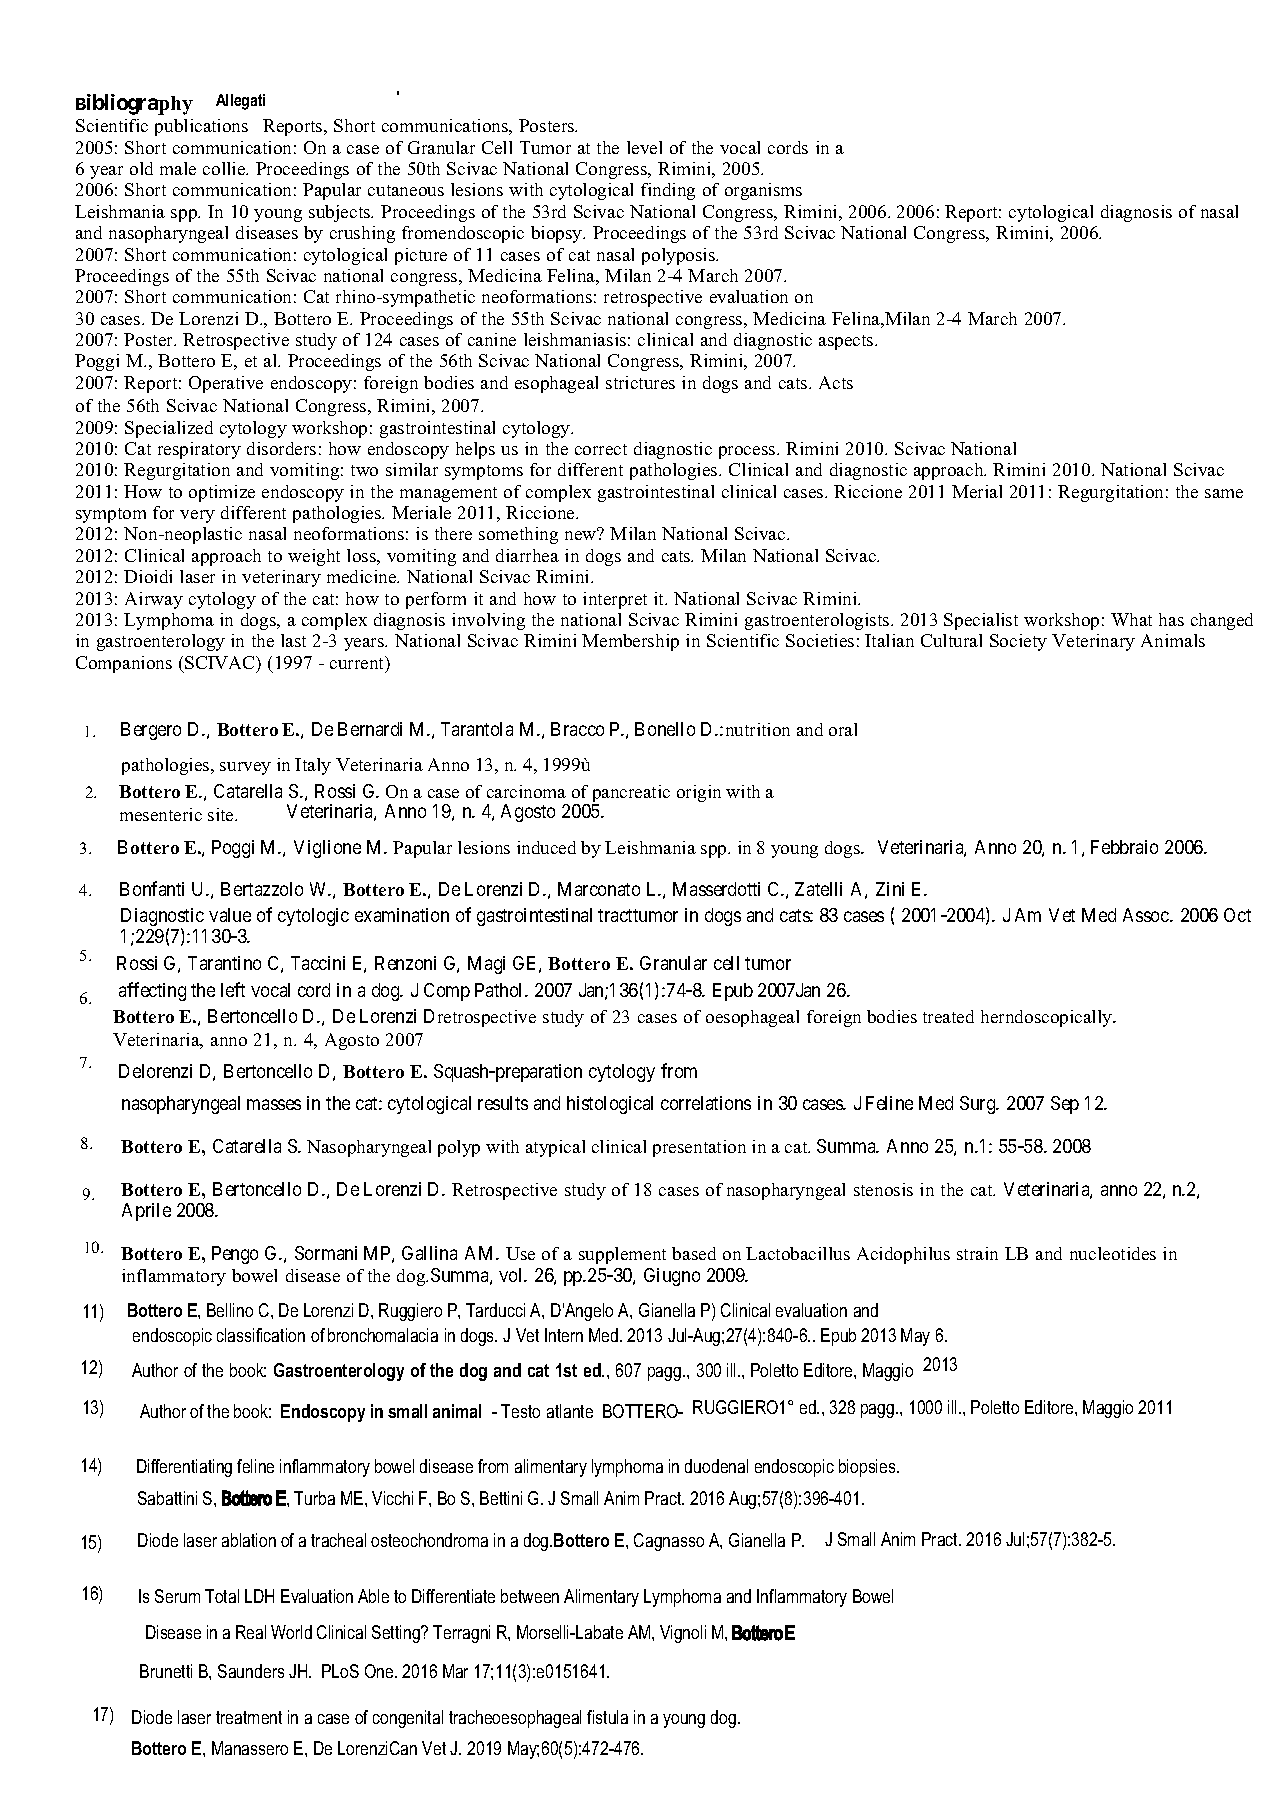 The image size is (1275, 1803). I want to click on collie, so click(225, 168).
